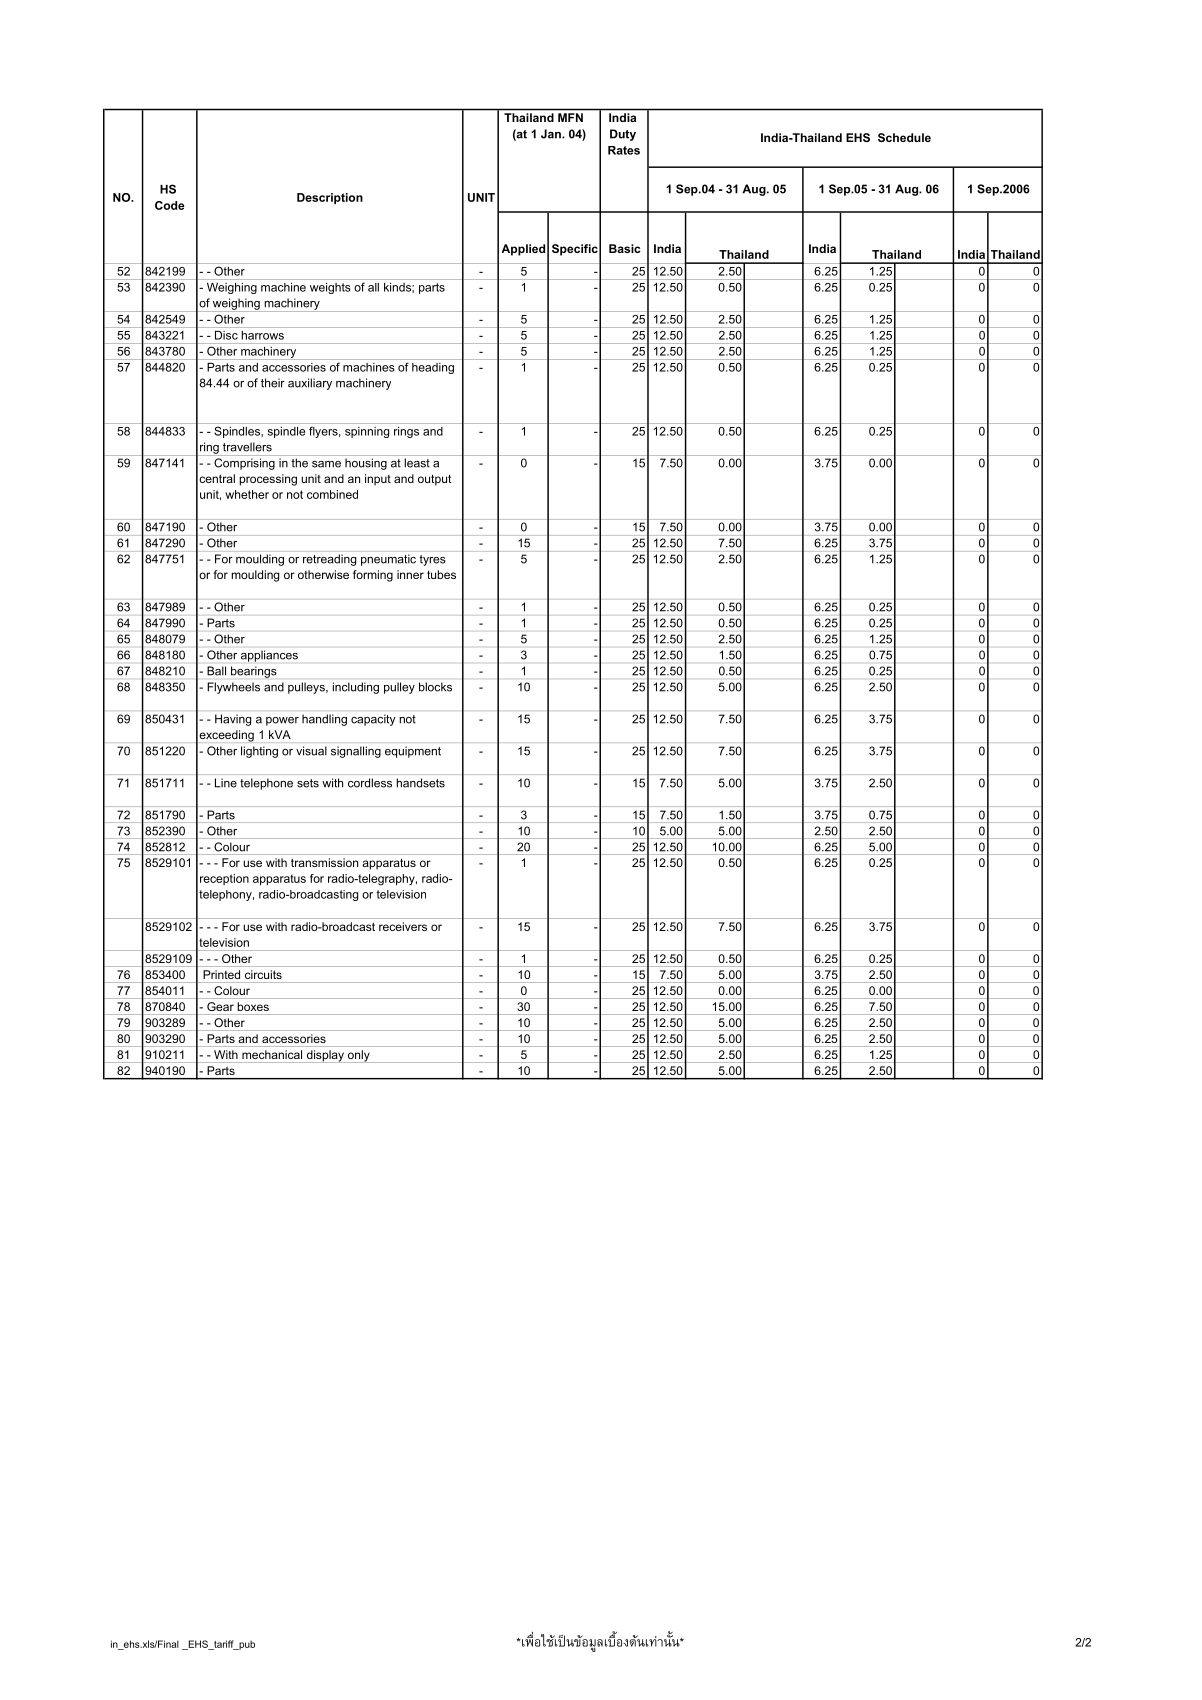 The height and width of the document is (1700, 1202). What do you see at coordinates (435, 687) in the document?
I see `blocks` at bounding box center [435, 687].
